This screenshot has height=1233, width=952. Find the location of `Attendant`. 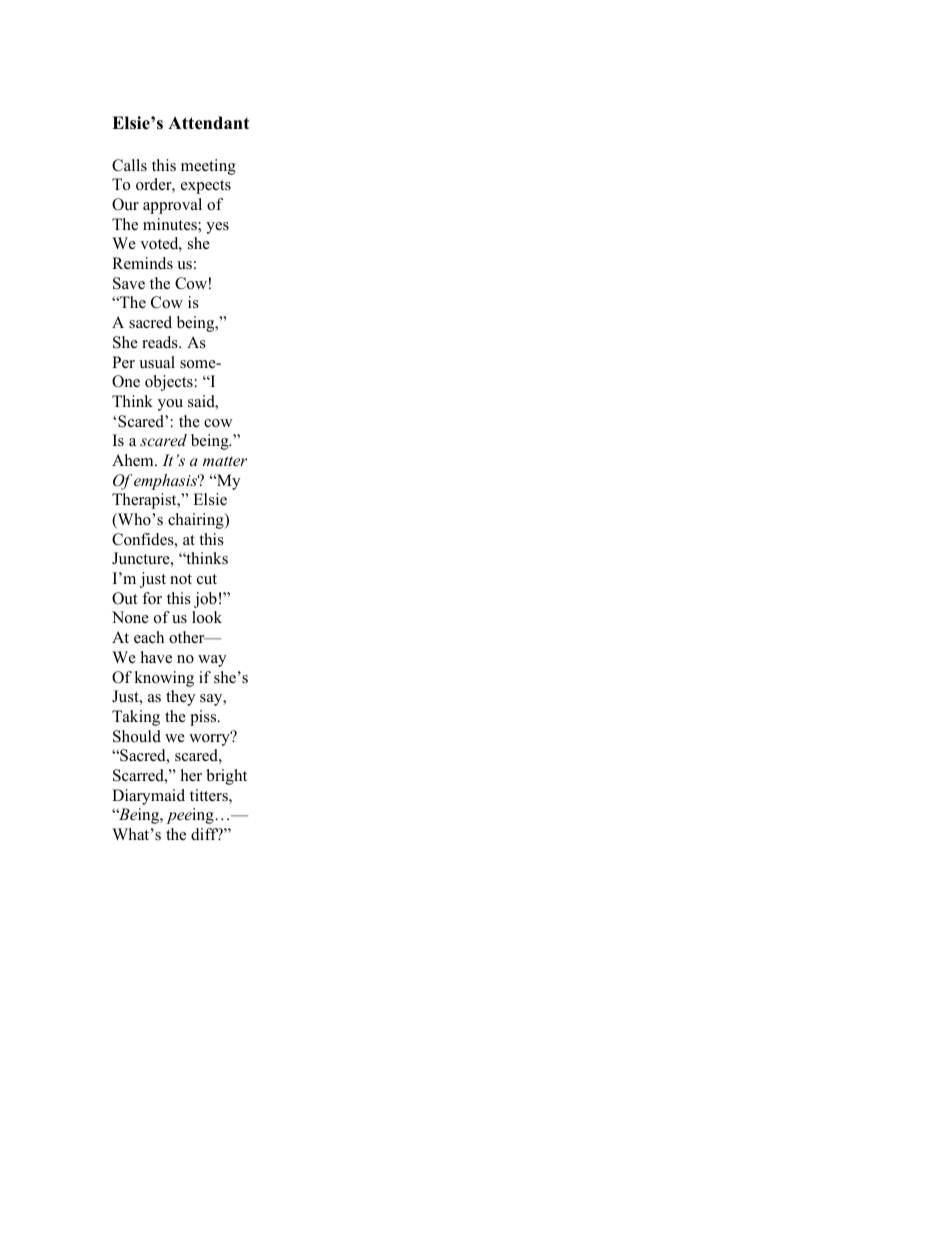

Attendant is located at coordinates (208, 123).
